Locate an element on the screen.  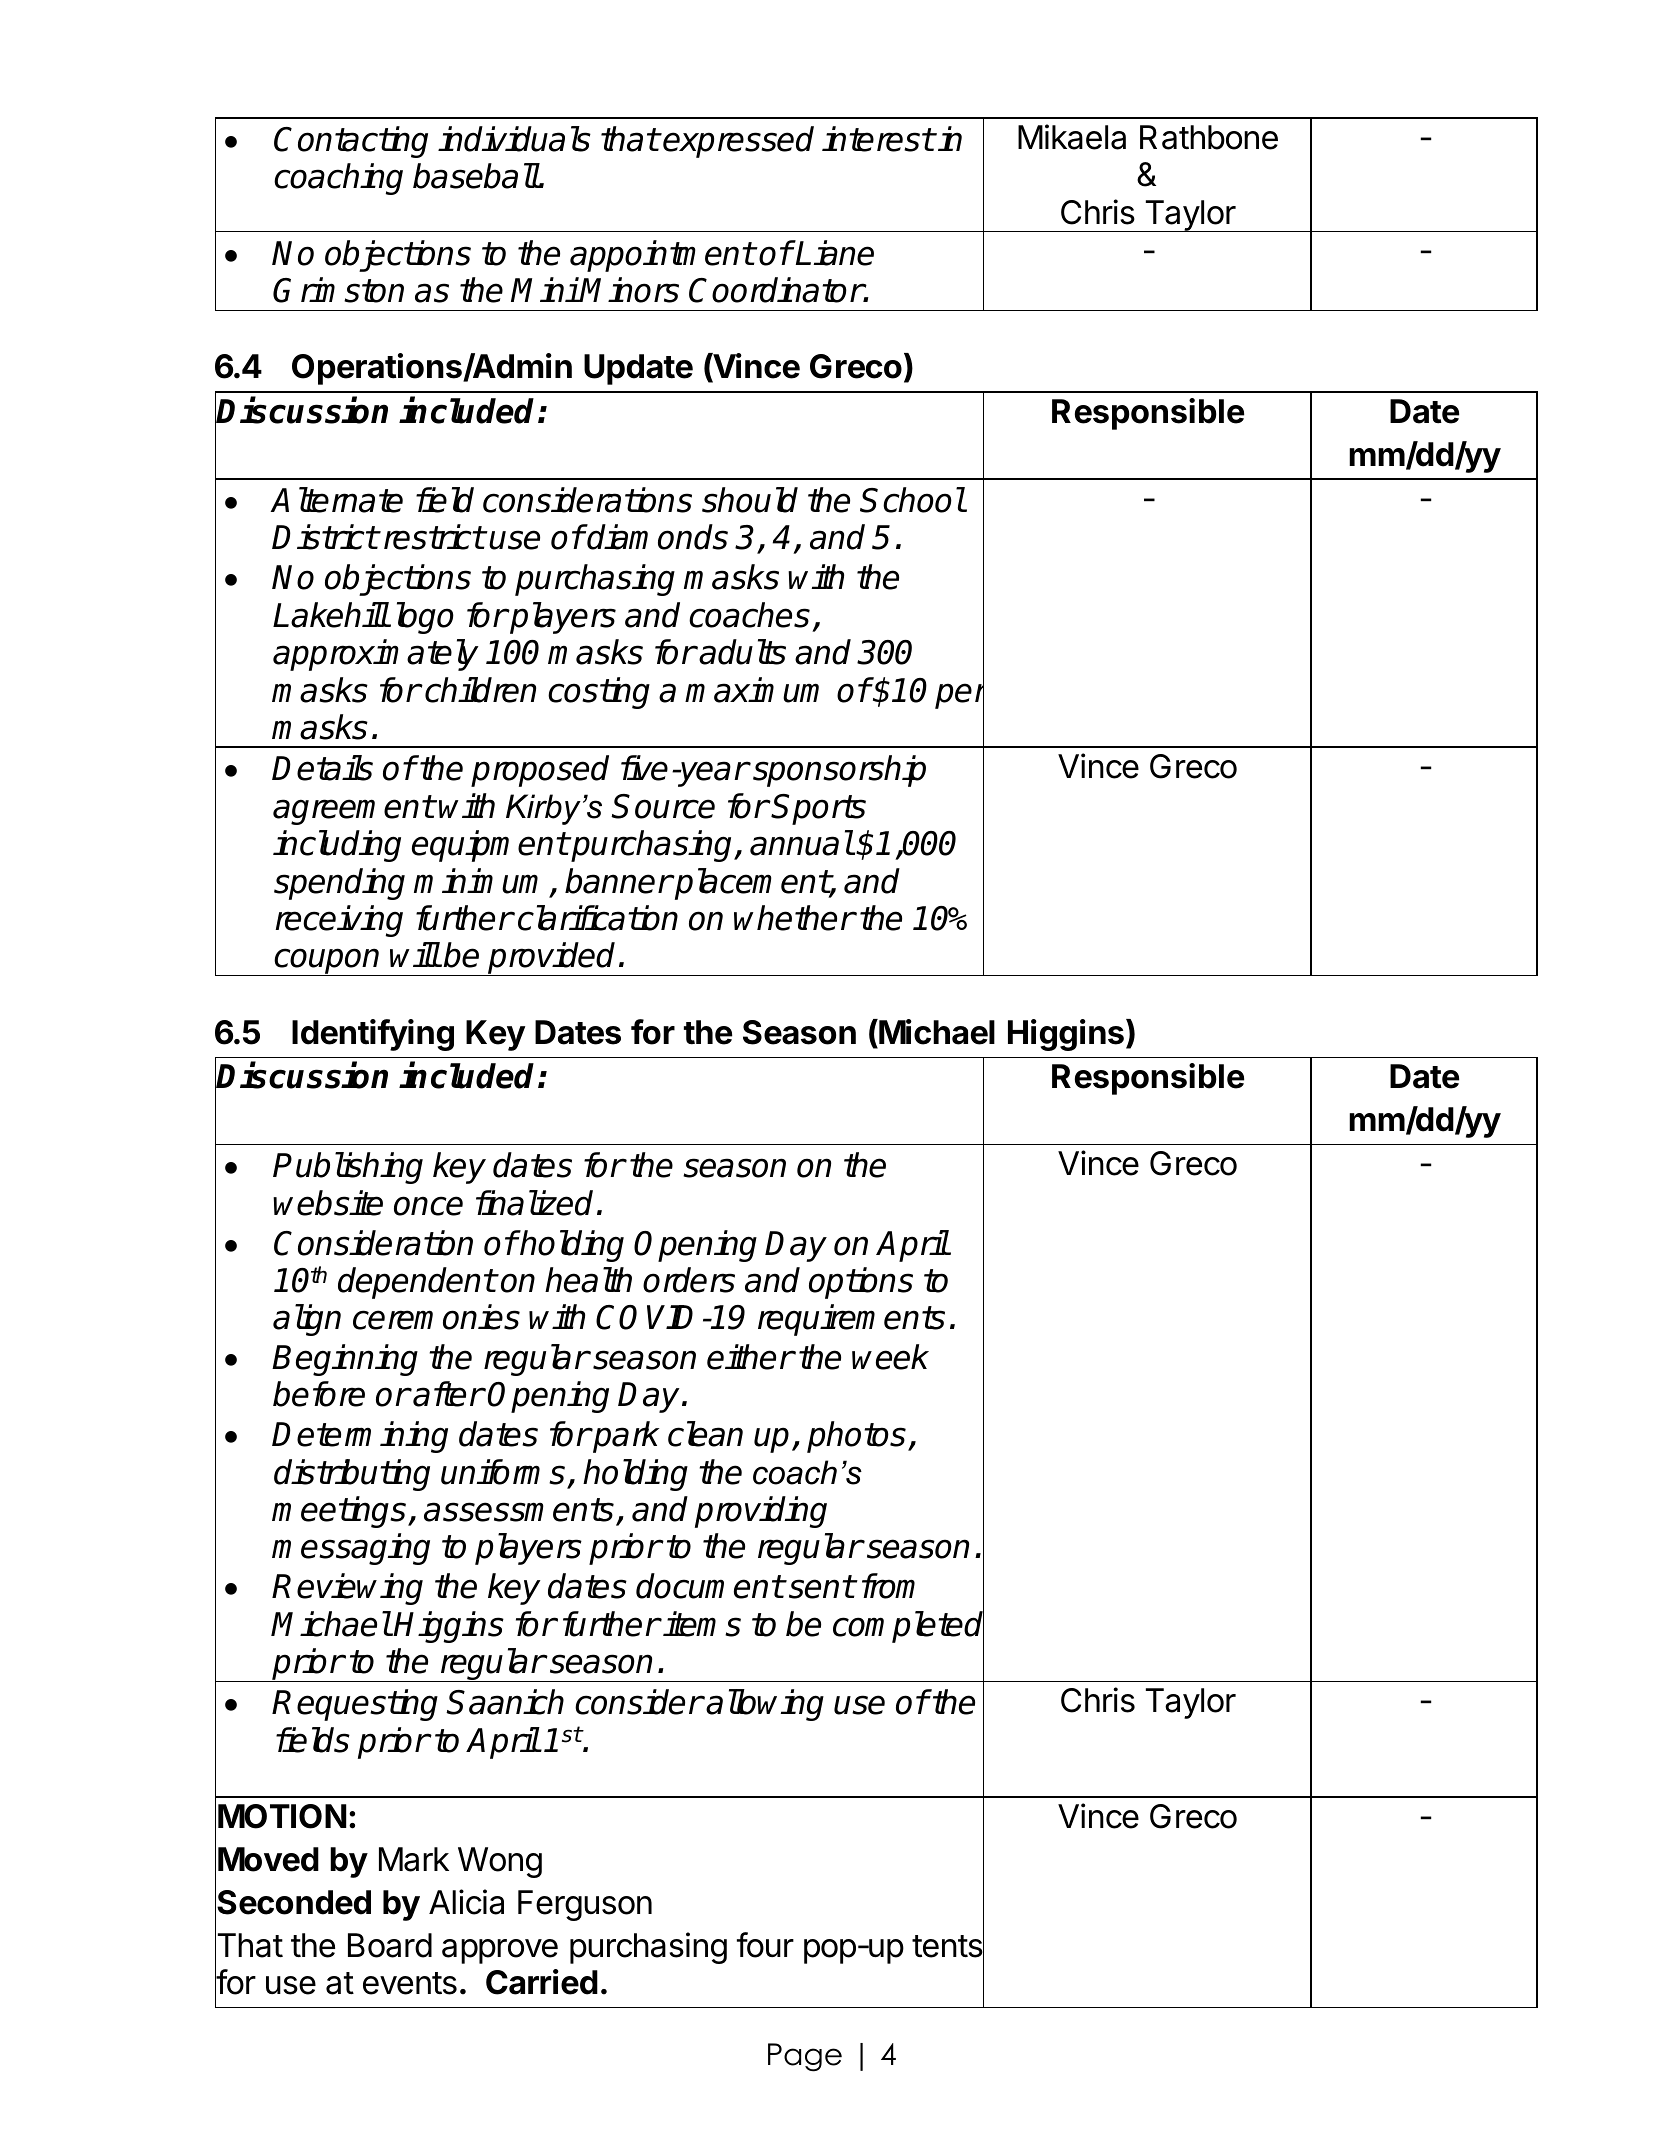
clean is located at coordinates (705, 1434).
